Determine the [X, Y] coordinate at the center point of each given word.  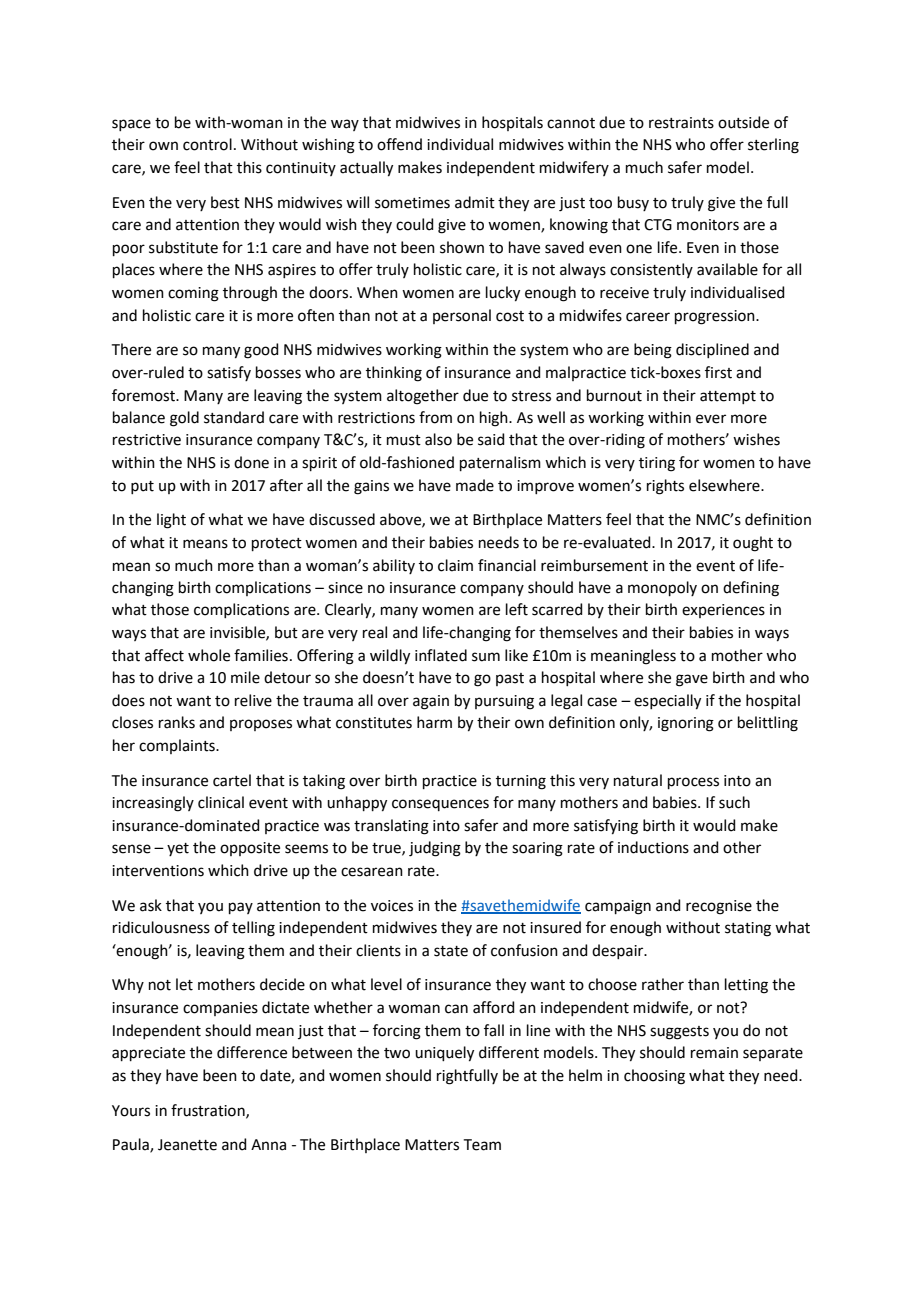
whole [209, 655]
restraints [681, 123]
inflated [441, 655]
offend [399, 144]
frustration [209, 1111]
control [207, 144]
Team [482, 1145]
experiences [723, 611]
